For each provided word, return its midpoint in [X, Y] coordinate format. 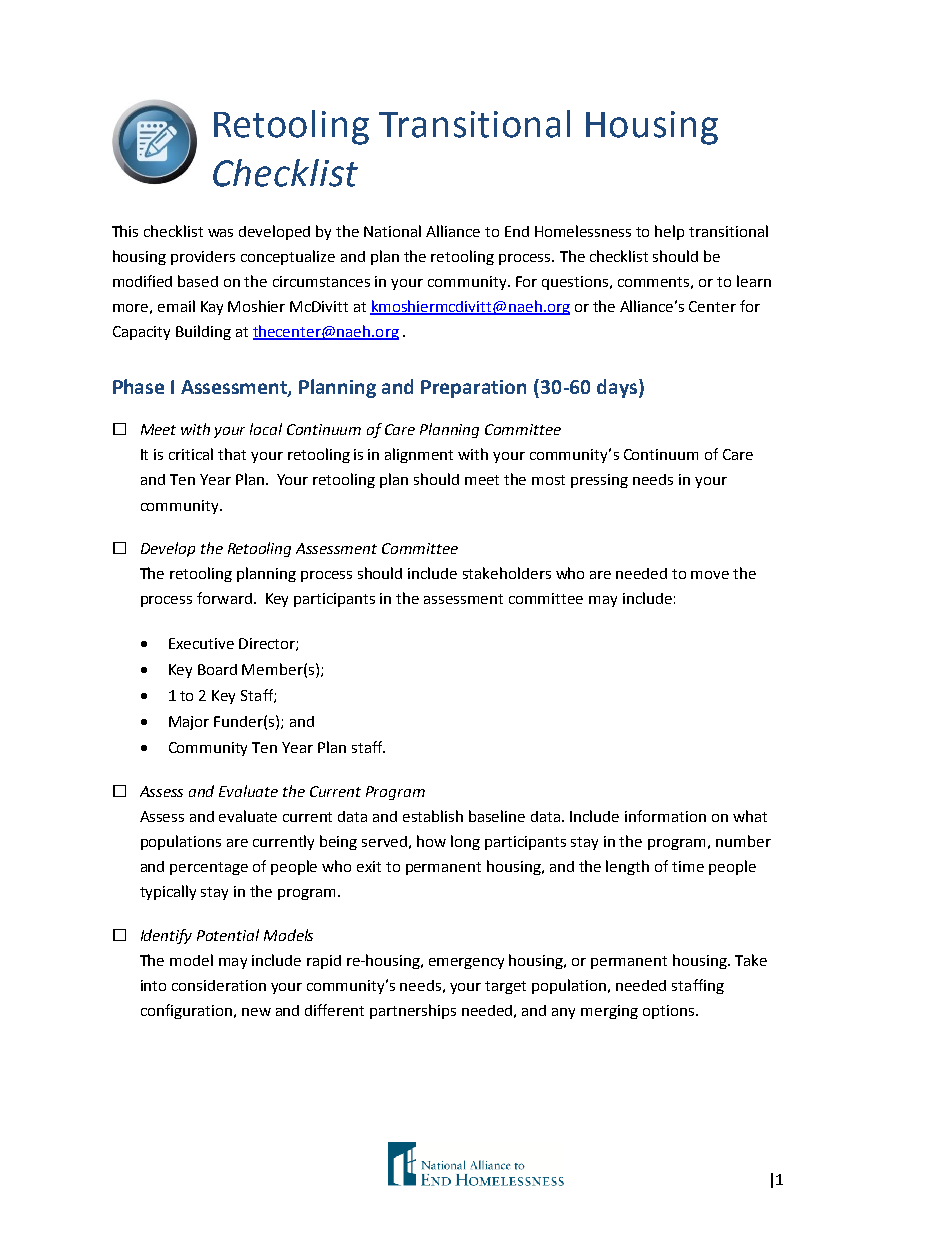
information [665, 816]
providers [203, 258]
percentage [209, 868]
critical [191, 454]
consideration [219, 985]
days [617, 388]
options [668, 1012]
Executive [201, 643]
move [710, 575]
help [669, 232]
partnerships [413, 1011]
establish [433, 816]
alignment [419, 455]
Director [268, 644]
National [392, 231]
